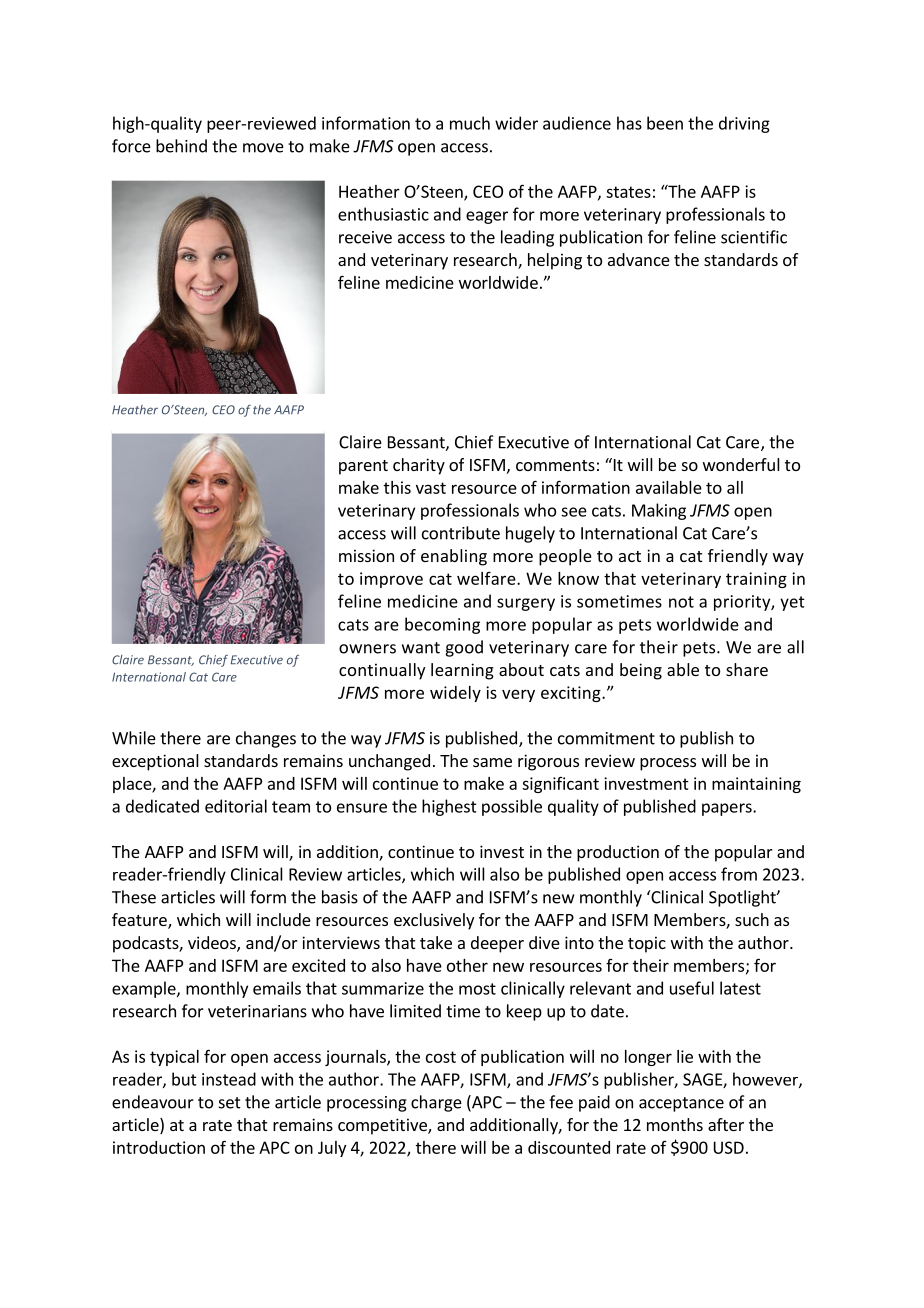 The width and height of the screenshot is (924, 1308). What do you see at coordinates (728, 809) in the screenshot?
I see `papers` at bounding box center [728, 809].
